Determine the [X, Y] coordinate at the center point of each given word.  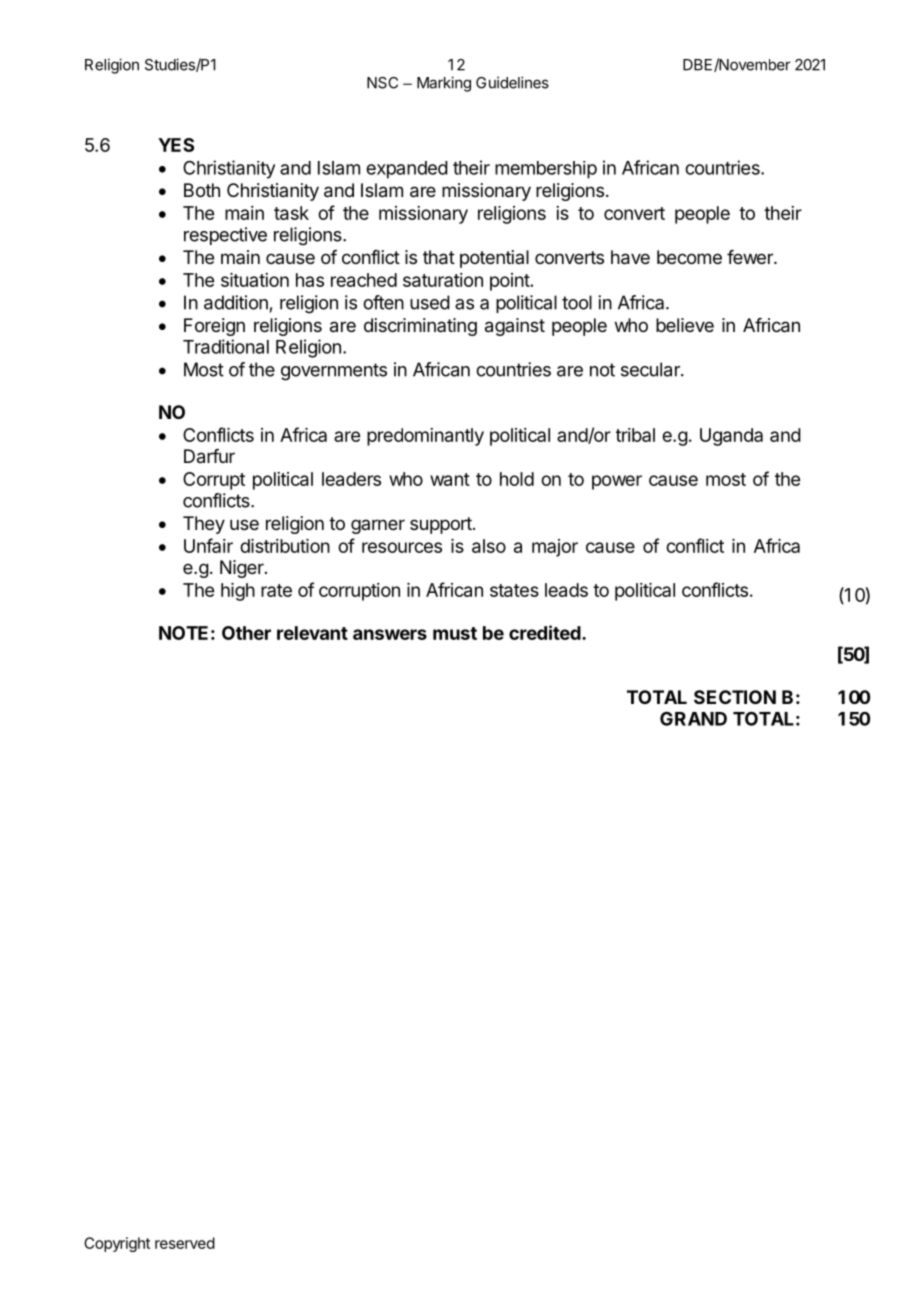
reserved [185, 1243]
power [617, 482]
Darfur [209, 456]
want [450, 479]
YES [176, 145]
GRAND [693, 718]
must [455, 633]
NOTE [183, 633]
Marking [444, 84]
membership [546, 170]
